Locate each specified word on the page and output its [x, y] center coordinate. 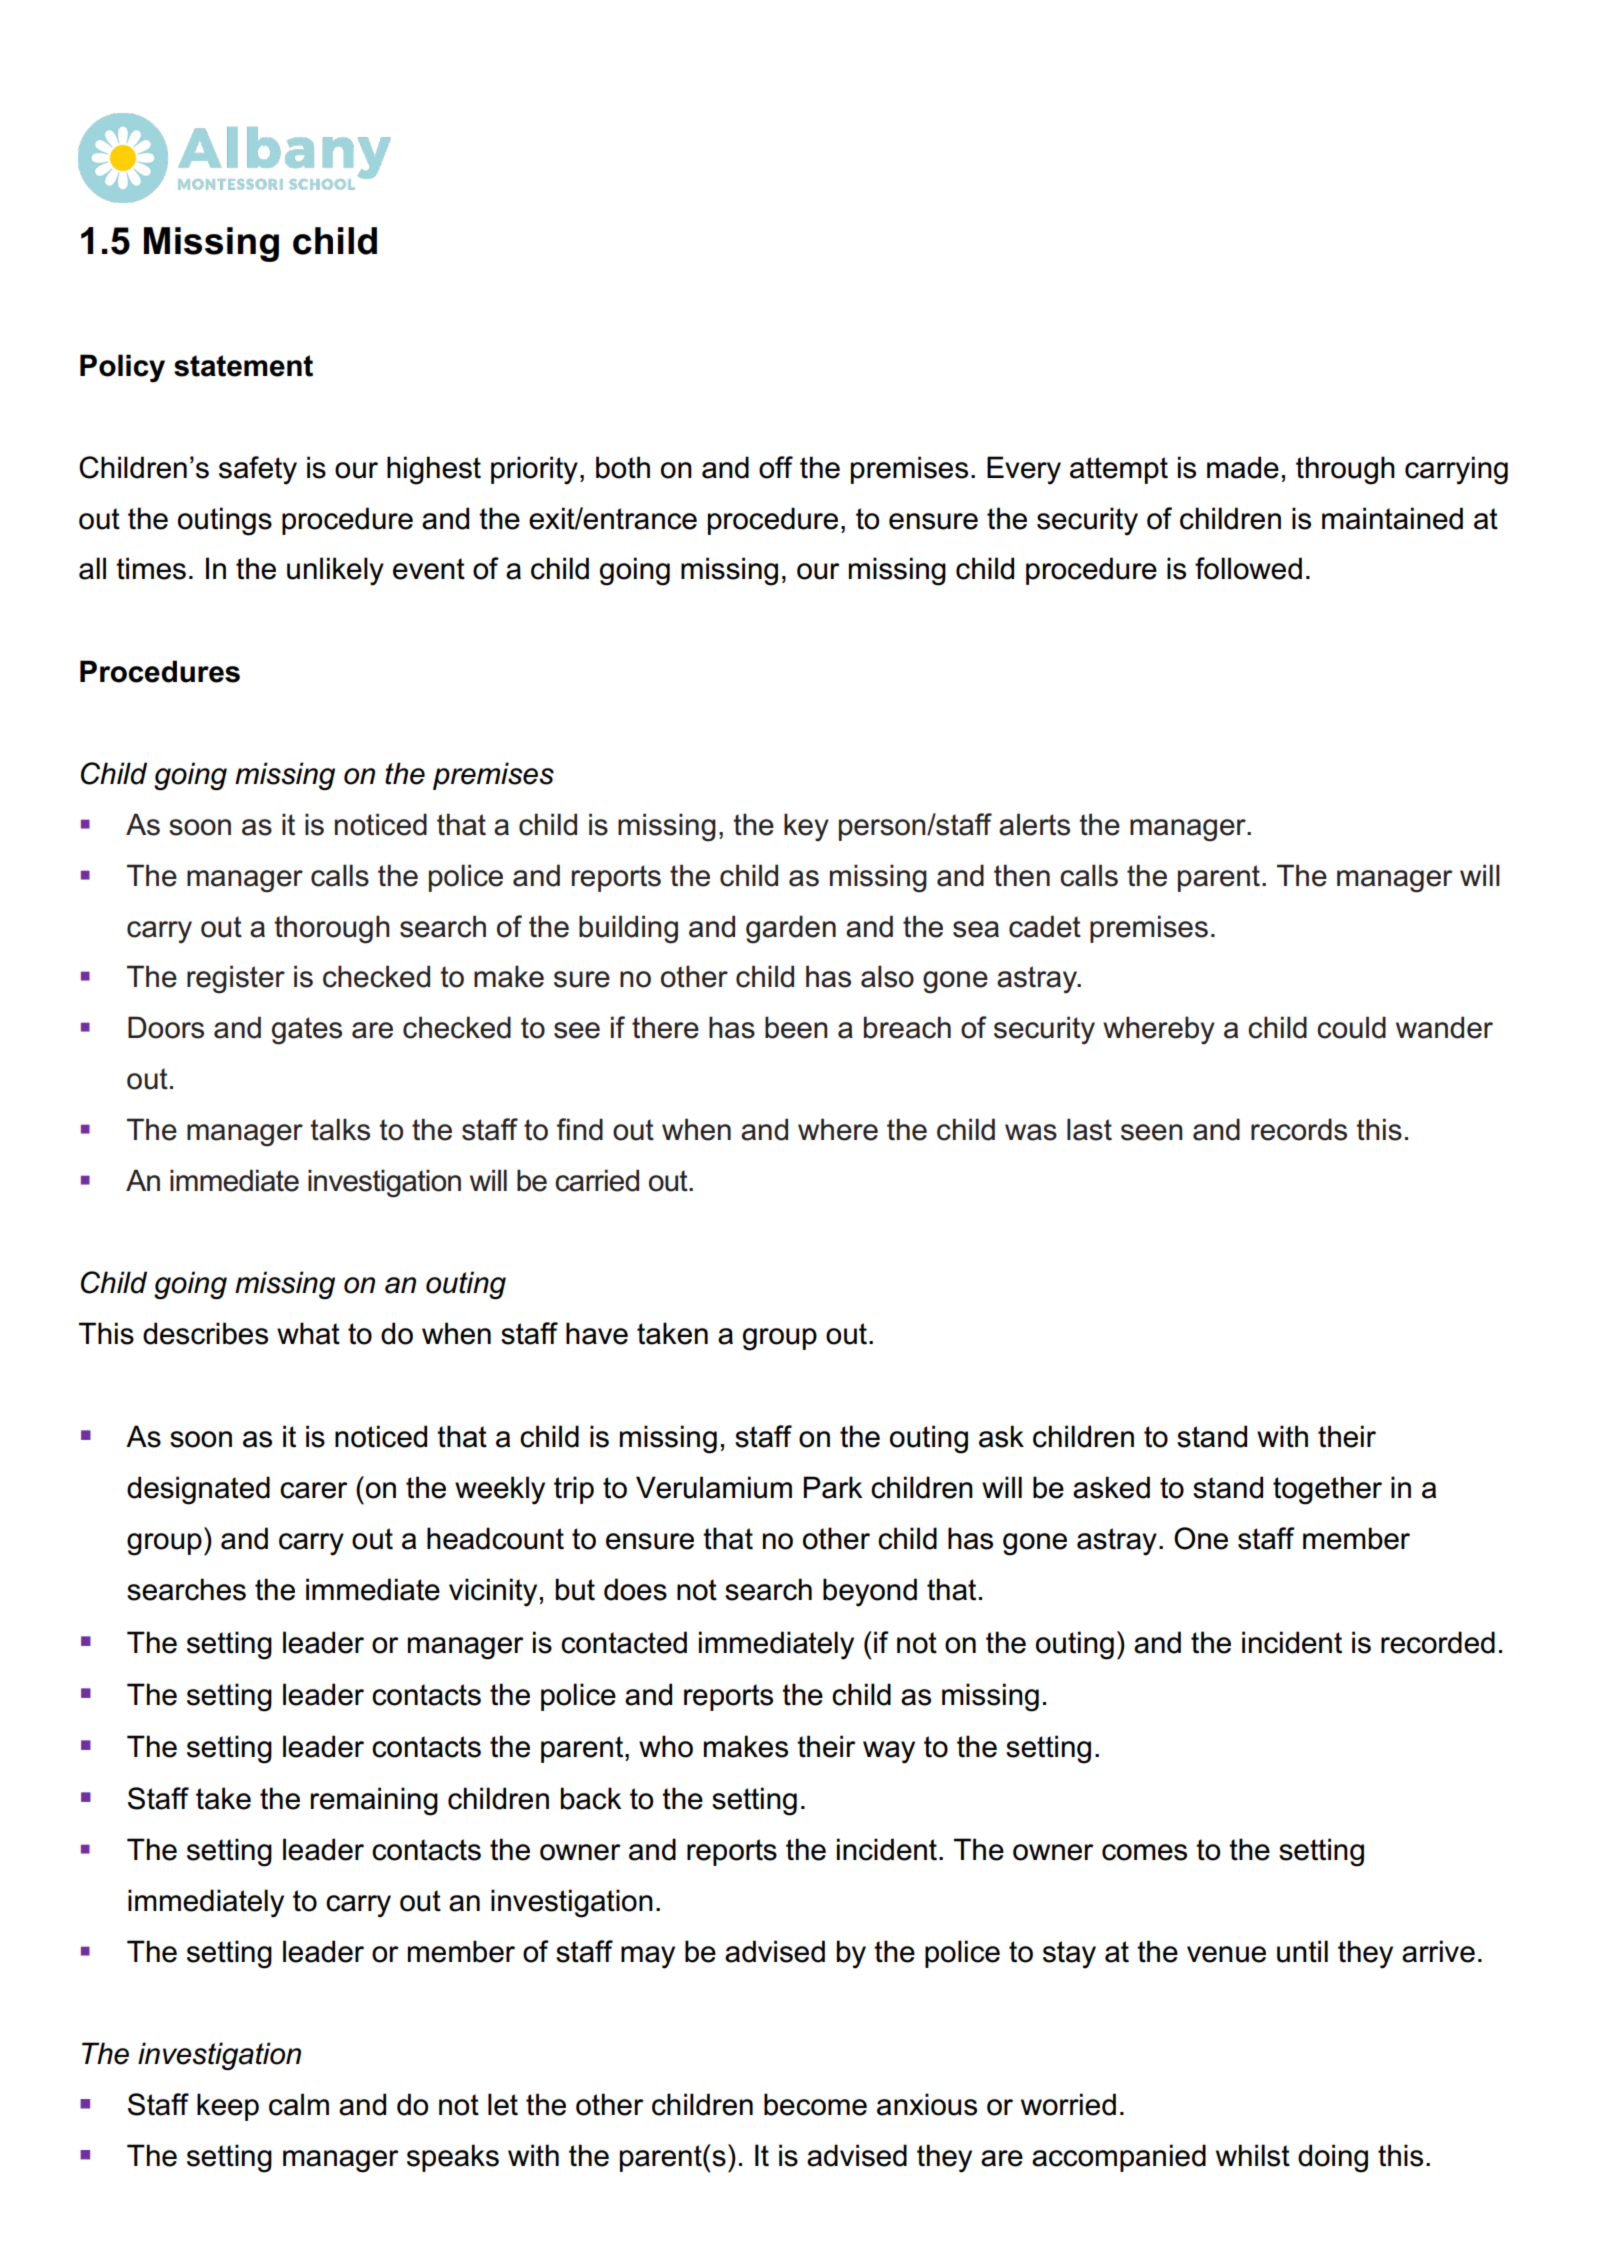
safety [258, 470]
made [1243, 467]
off [776, 467]
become [815, 2104]
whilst [1253, 2155]
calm [299, 2104]
